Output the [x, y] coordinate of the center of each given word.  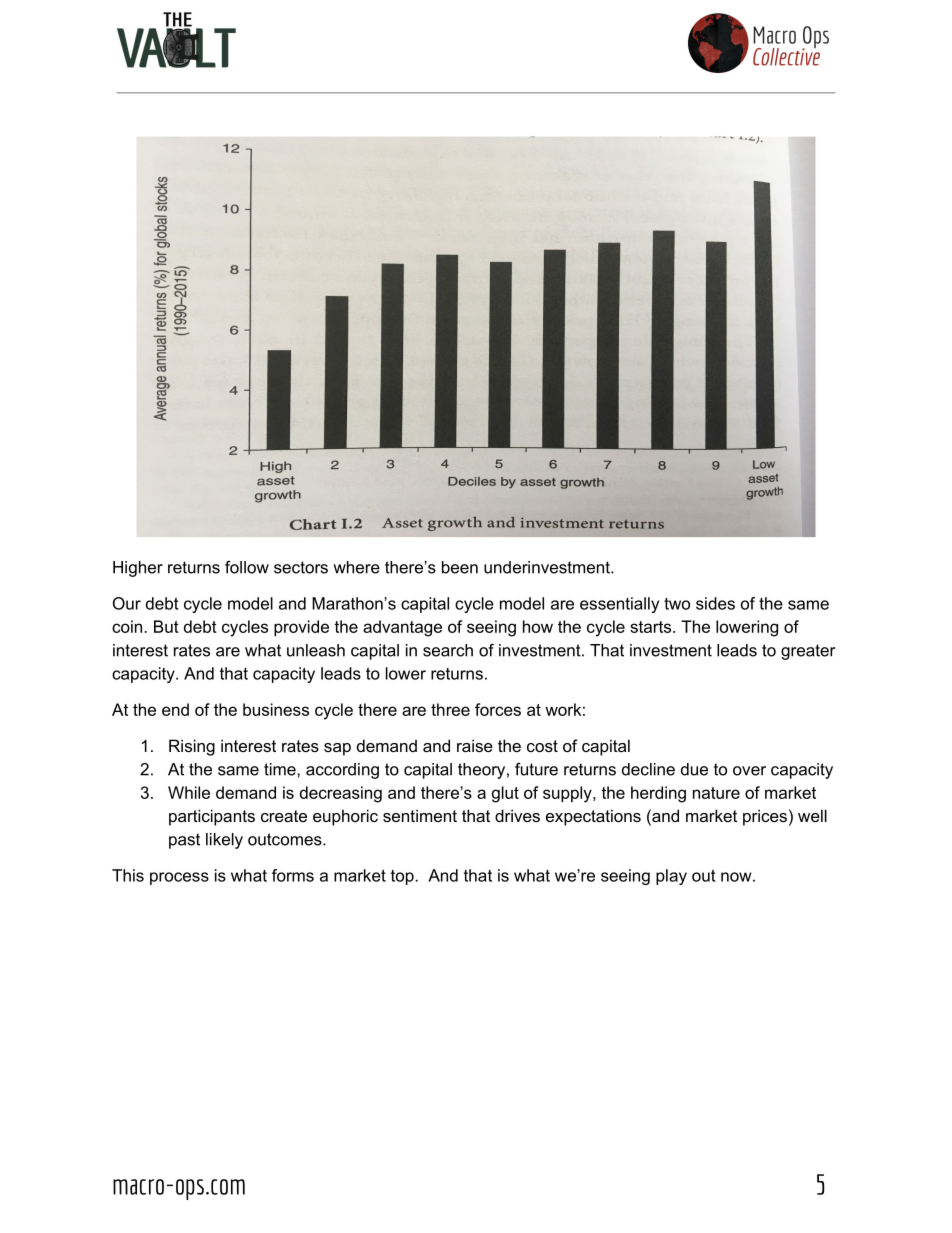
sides [715, 603]
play [671, 877]
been [460, 567]
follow [247, 567]
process [179, 878]
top [403, 877]
